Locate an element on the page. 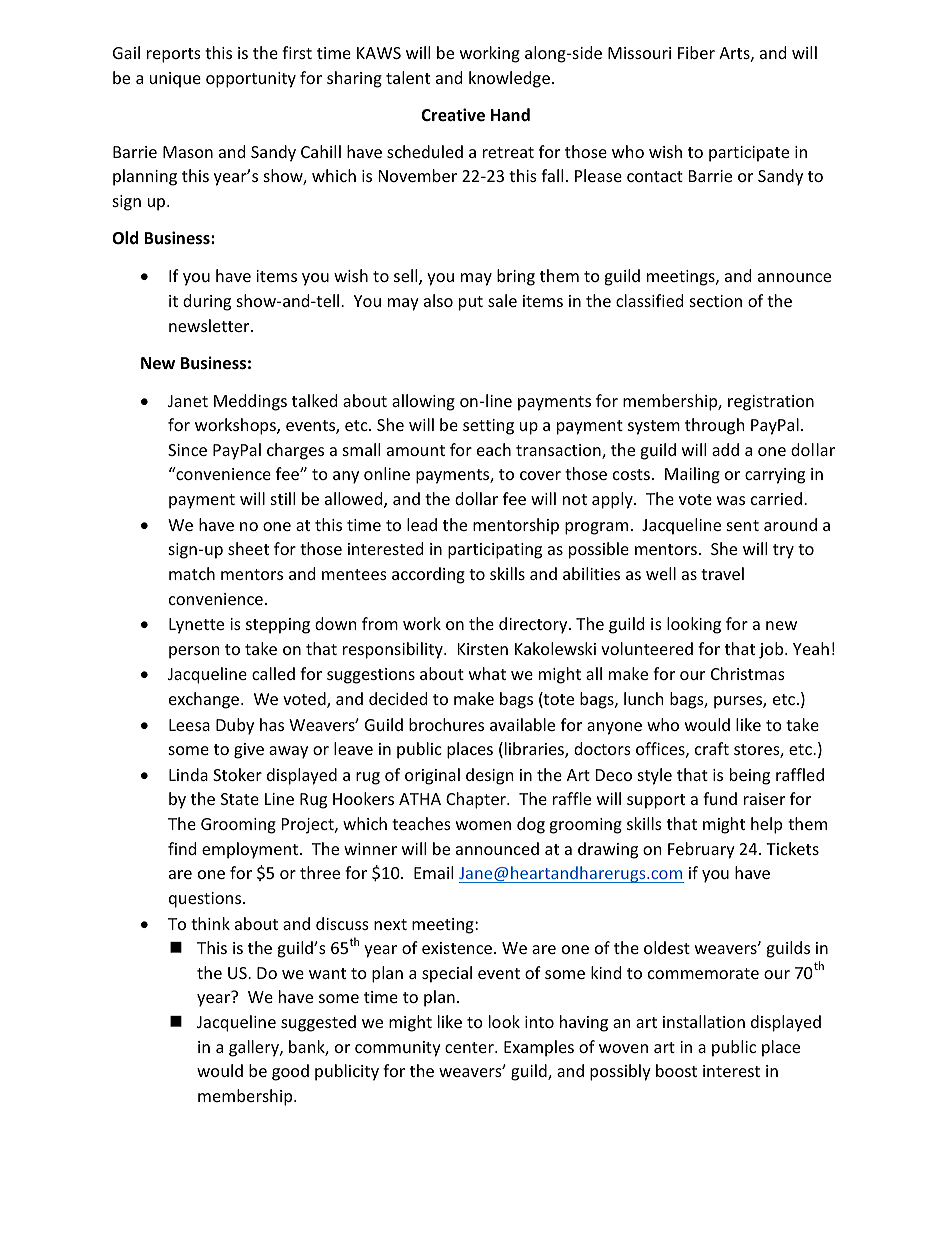 This page has width=952, height=1233. participating is located at coordinates (495, 551).
